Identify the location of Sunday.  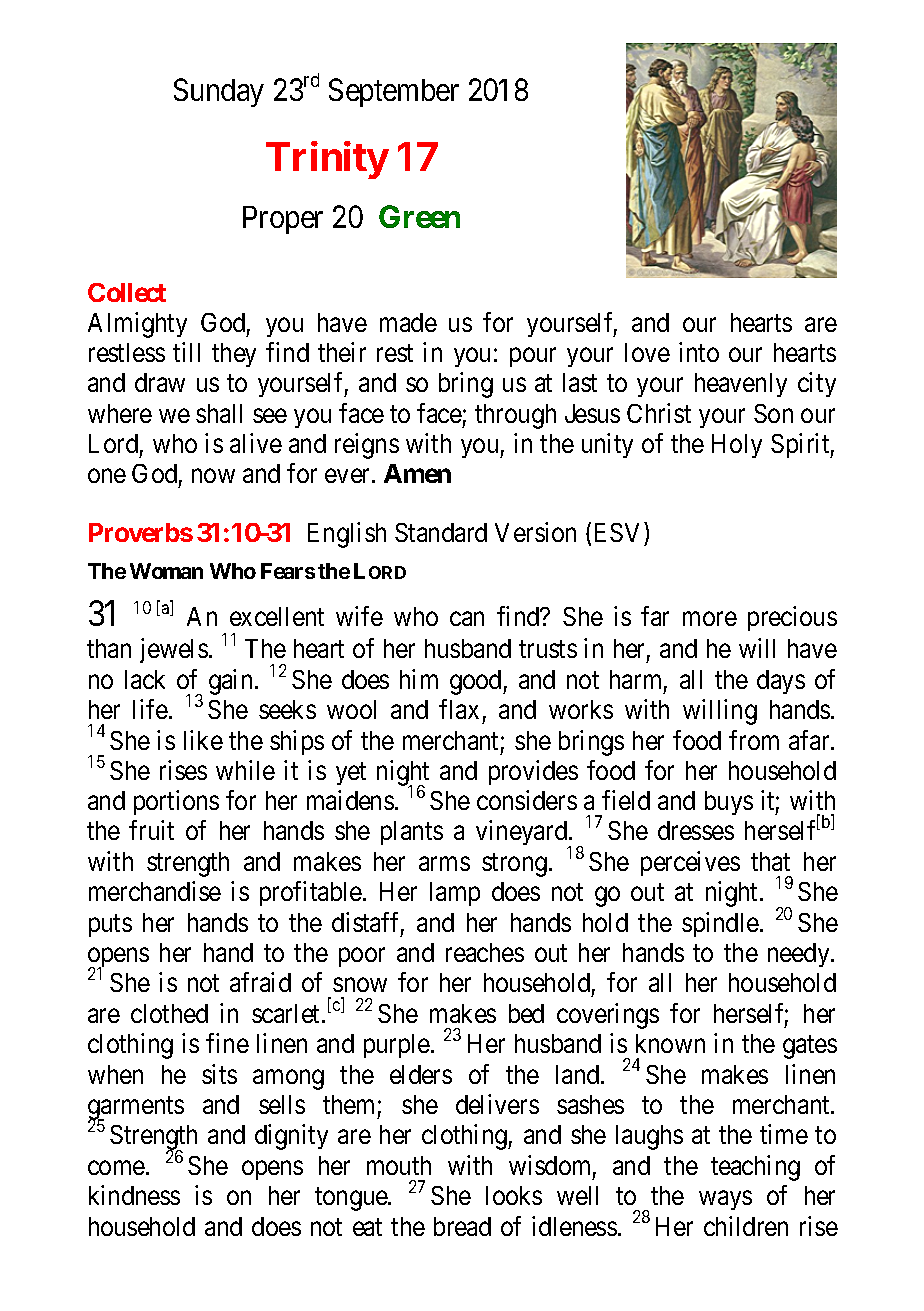
(219, 92).
